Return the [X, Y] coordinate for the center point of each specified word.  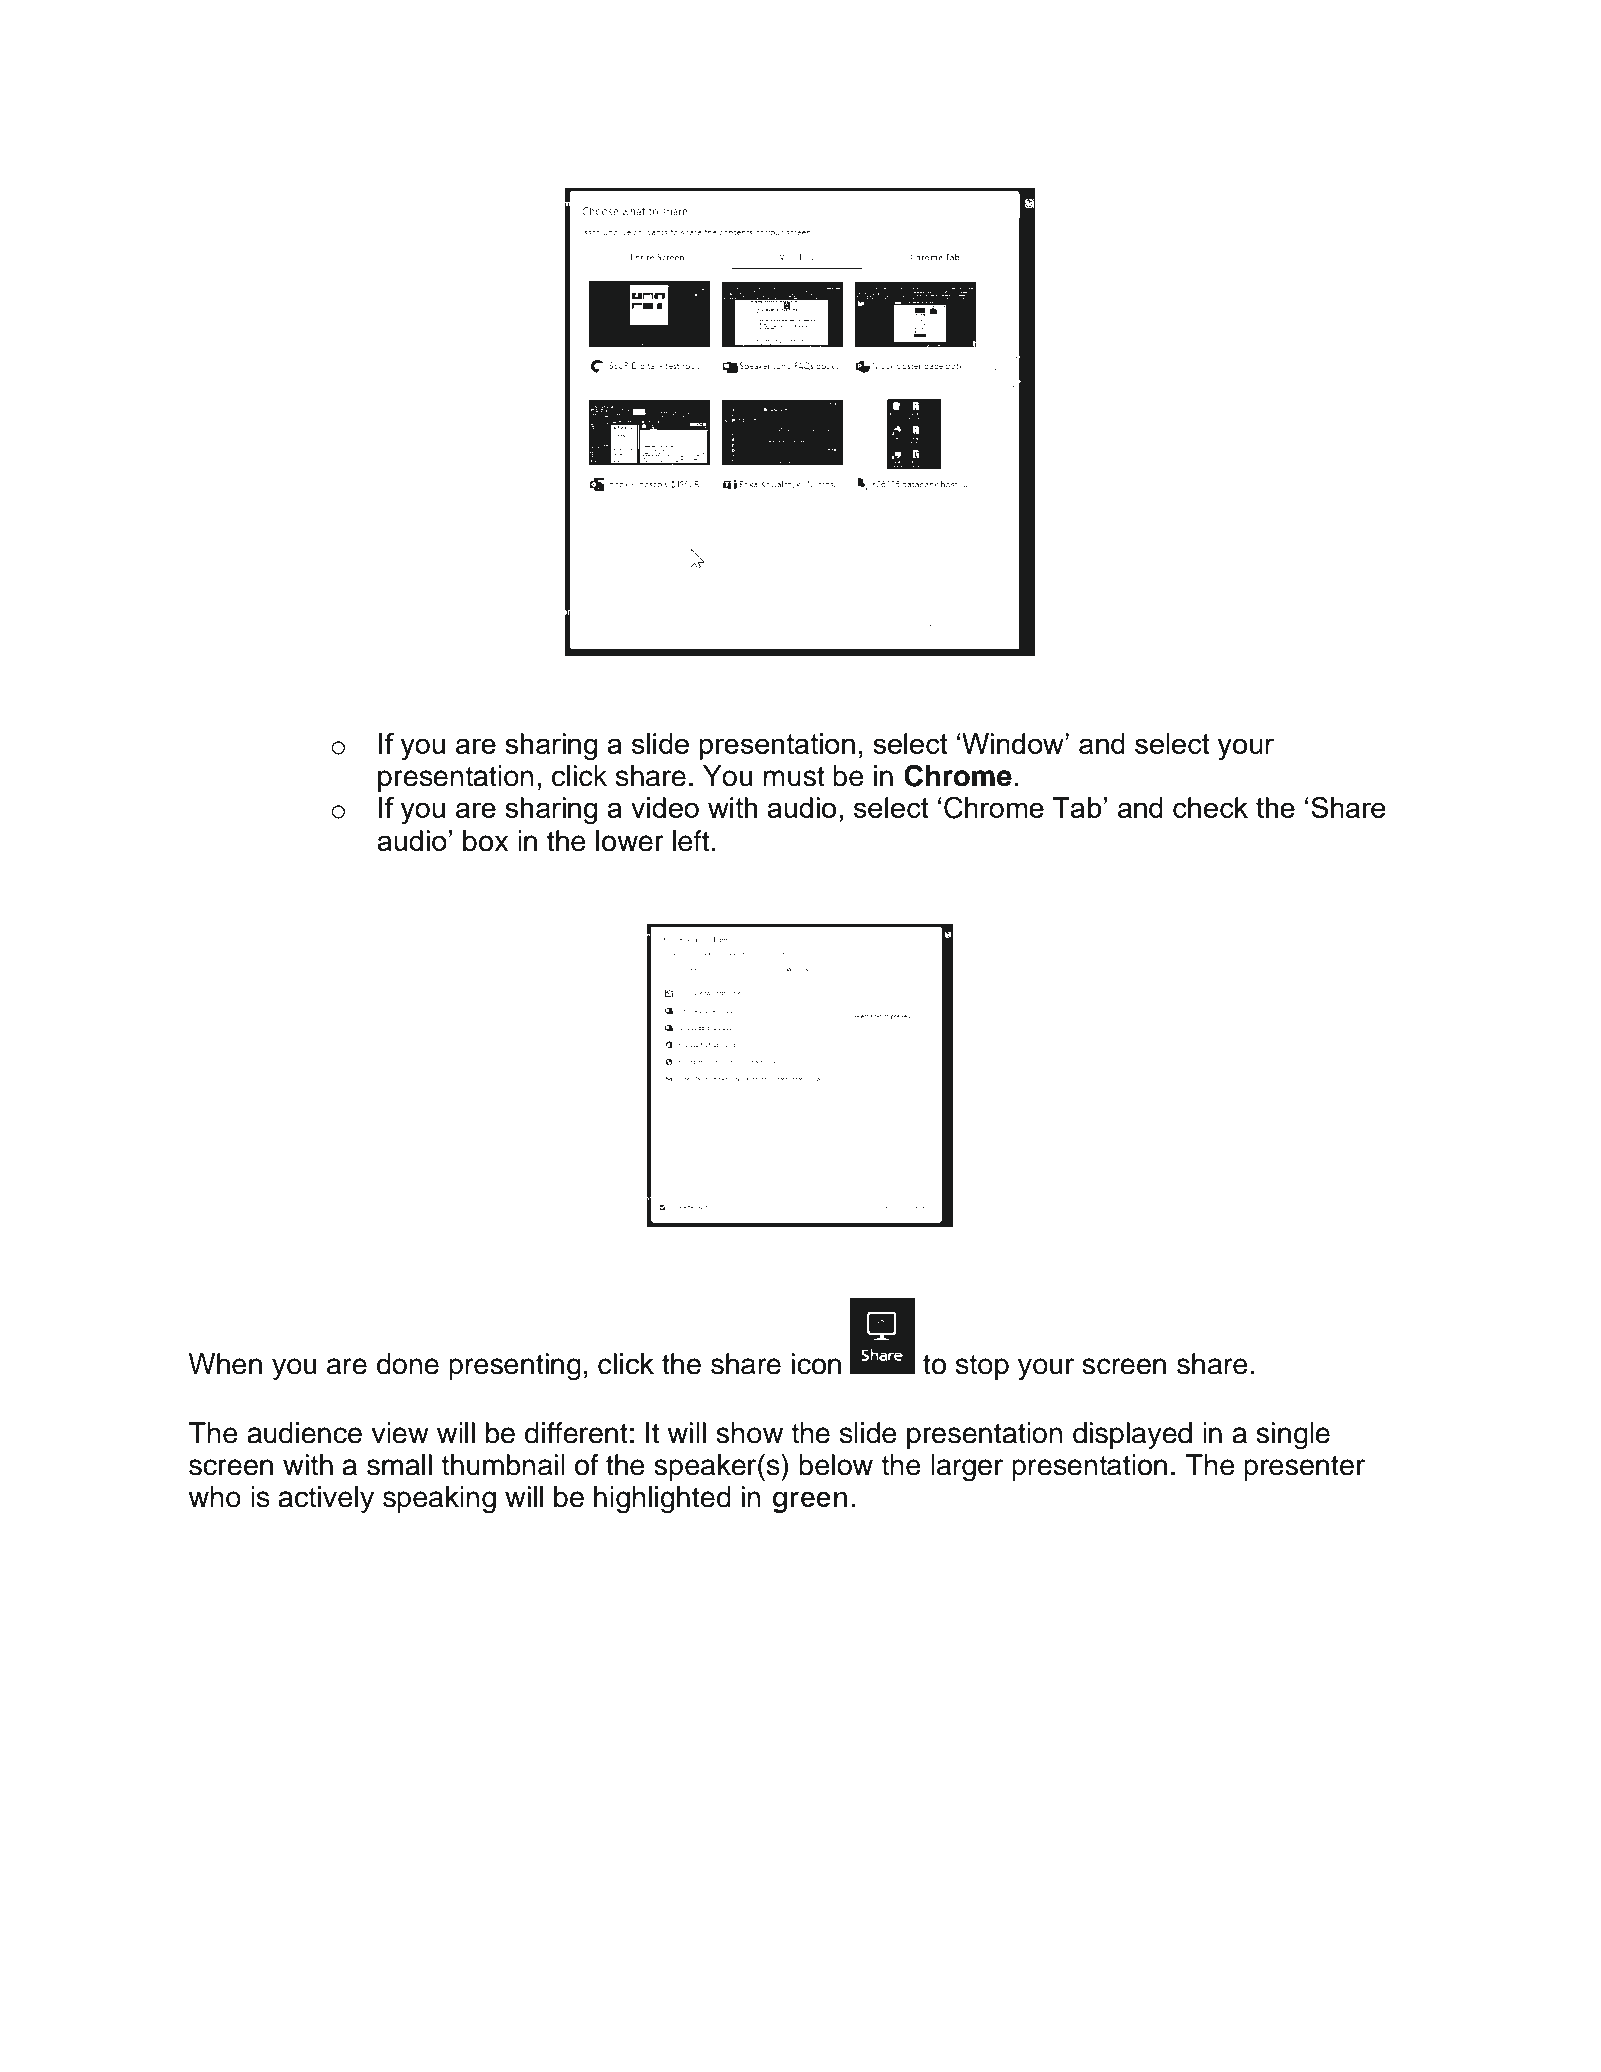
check [1210, 807]
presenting [515, 1367]
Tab [1077, 807]
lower [630, 841]
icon [816, 1364]
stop [982, 1367]
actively [326, 1499]
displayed [1132, 1435]
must [794, 777]
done [408, 1364]
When [225, 1364]
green [810, 1502]
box [486, 841]
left [691, 841]
